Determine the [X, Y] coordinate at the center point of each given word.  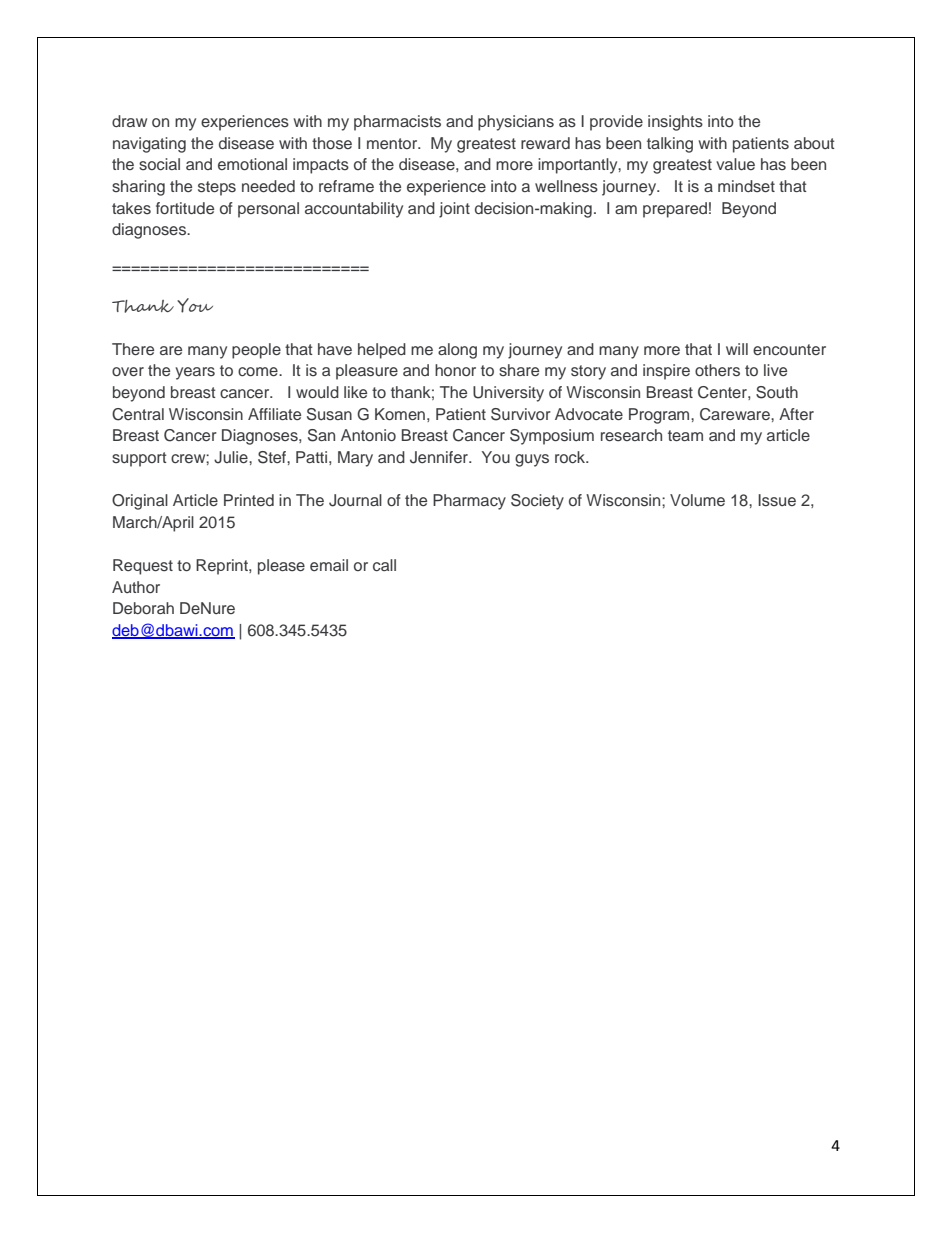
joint [454, 210]
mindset [746, 186]
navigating [149, 145]
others [717, 370]
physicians [516, 123]
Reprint [223, 567]
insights [675, 123]
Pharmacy [469, 502]
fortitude [185, 208]
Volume [697, 500]
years [195, 373]
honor [455, 370]
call [384, 565]
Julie [232, 457]
